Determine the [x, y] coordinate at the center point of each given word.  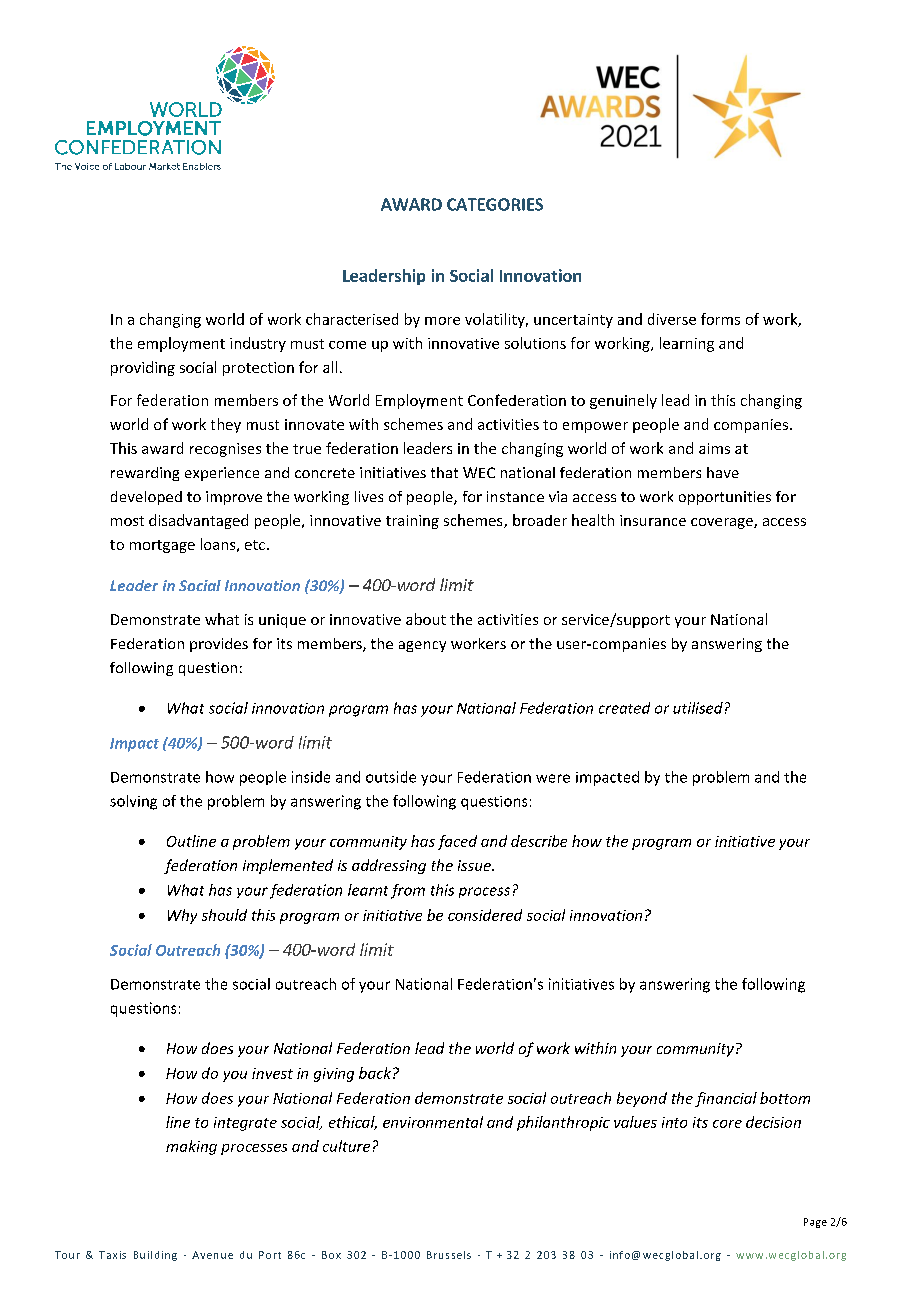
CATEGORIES [495, 204]
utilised [698, 708]
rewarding [145, 474]
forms [720, 319]
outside [391, 777]
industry [258, 344]
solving [133, 802]
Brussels [449, 1255]
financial [726, 1099]
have [723, 472]
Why [182, 916]
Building [155, 1256]
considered [485, 915]
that [444, 472]
